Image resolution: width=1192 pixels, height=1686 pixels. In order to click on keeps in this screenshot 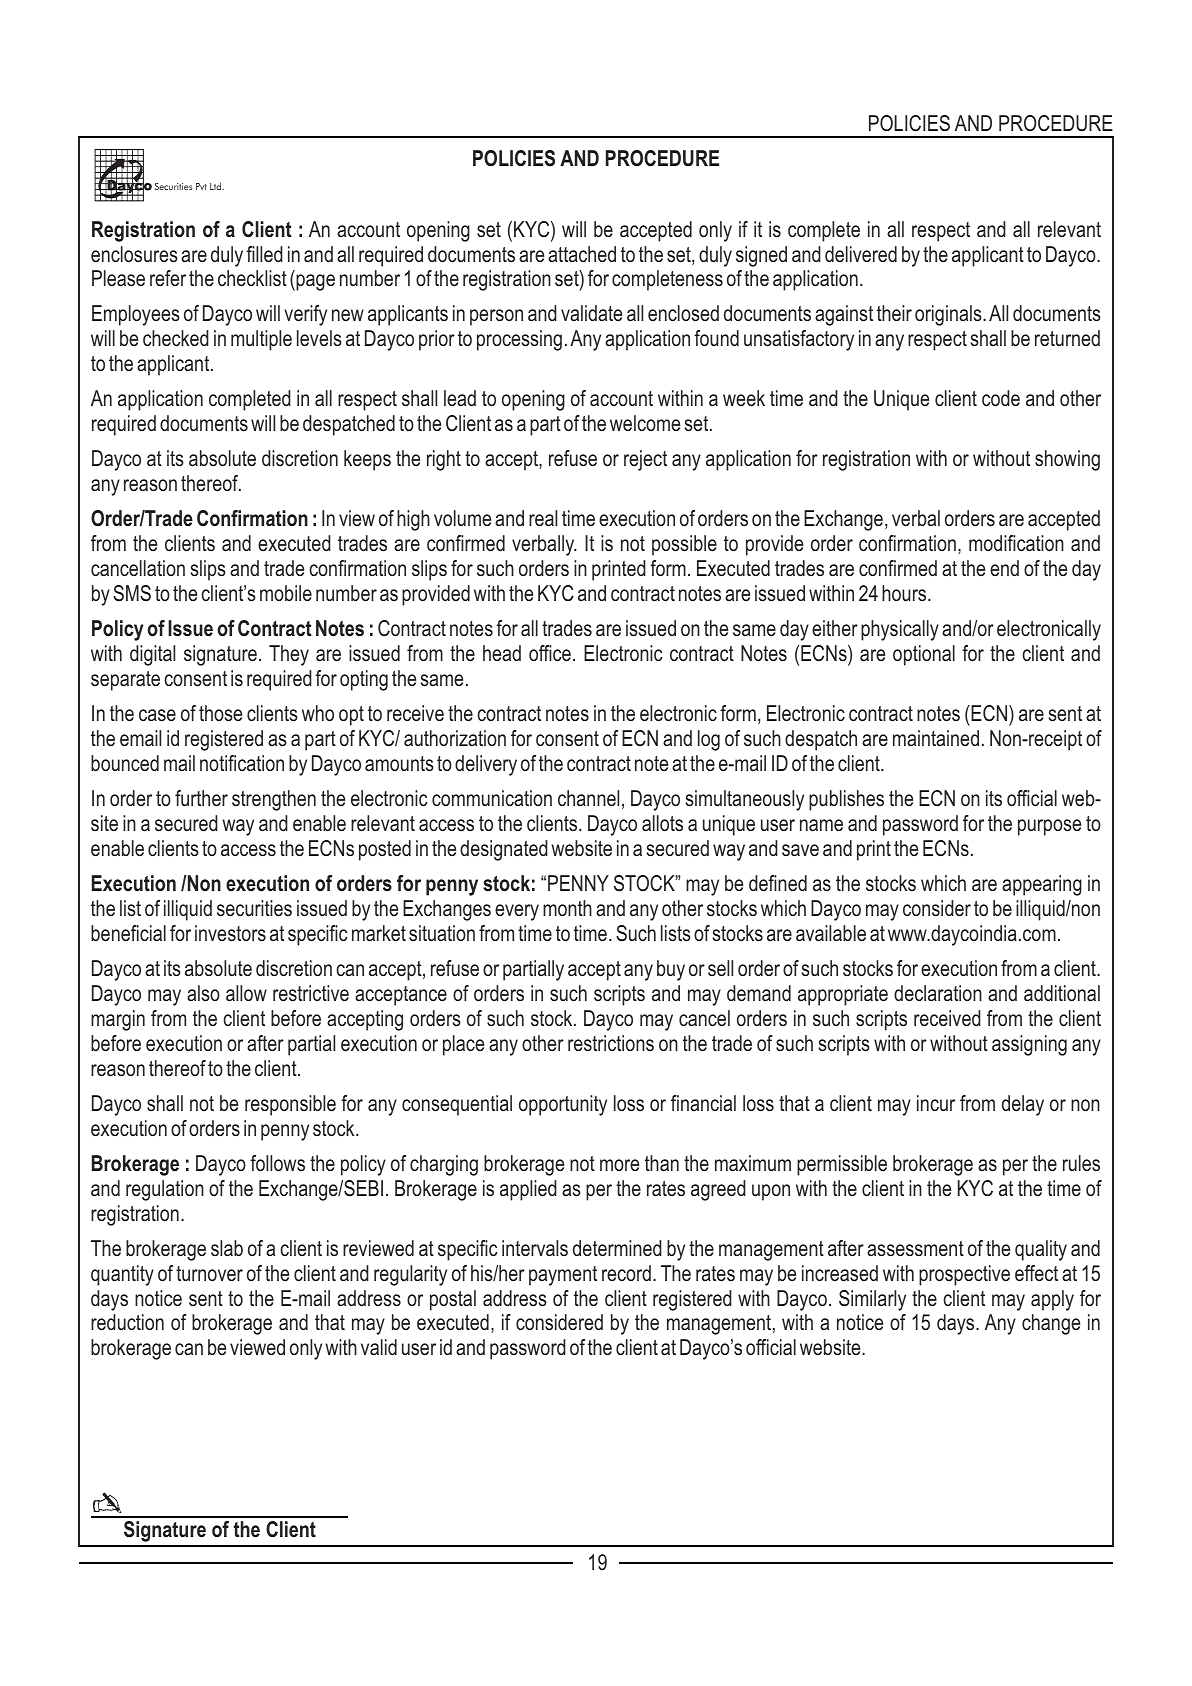, I will do `click(367, 460)`.
